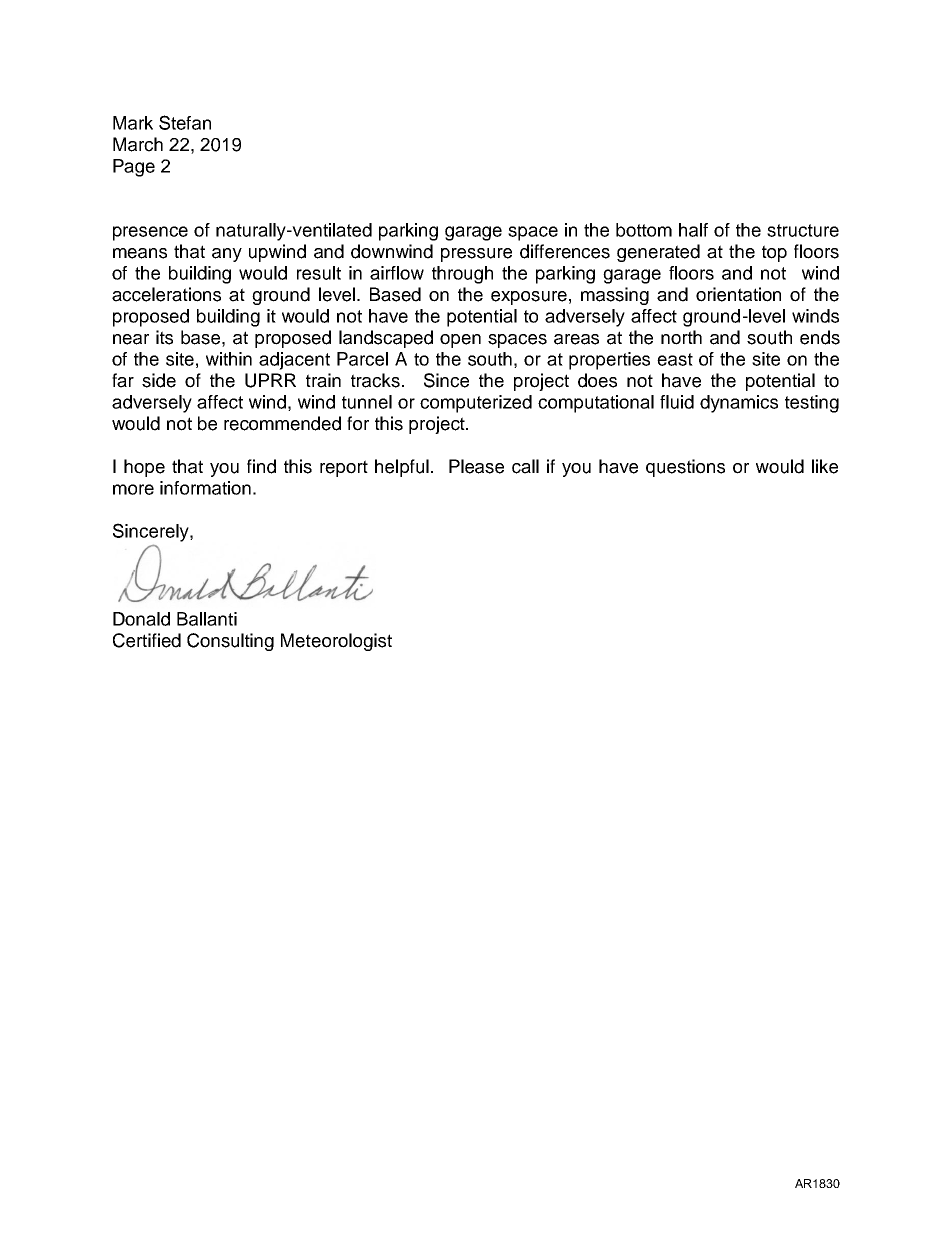 The height and width of the image is (1233, 952). I want to click on find, so click(261, 466).
